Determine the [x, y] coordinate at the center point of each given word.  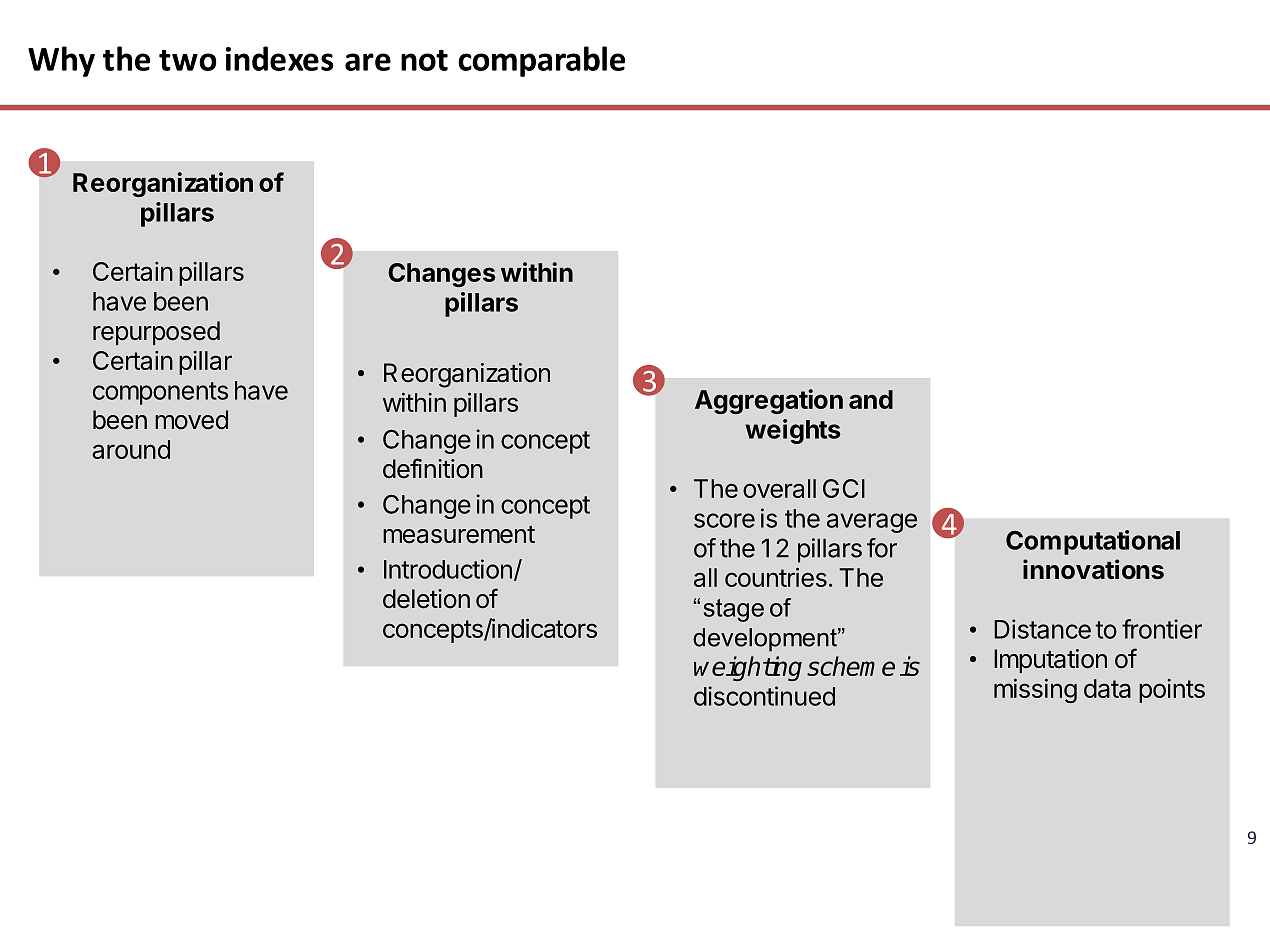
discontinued [764, 696]
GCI [844, 488]
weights [793, 431]
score [724, 520]
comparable [541, 61]
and [871, 399]
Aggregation [769, 401]
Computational [1093, 542]
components [160, 393]
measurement [459, 535]
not [424, 60]
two [188, 60]
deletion [426, 599]
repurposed [156, 333]
